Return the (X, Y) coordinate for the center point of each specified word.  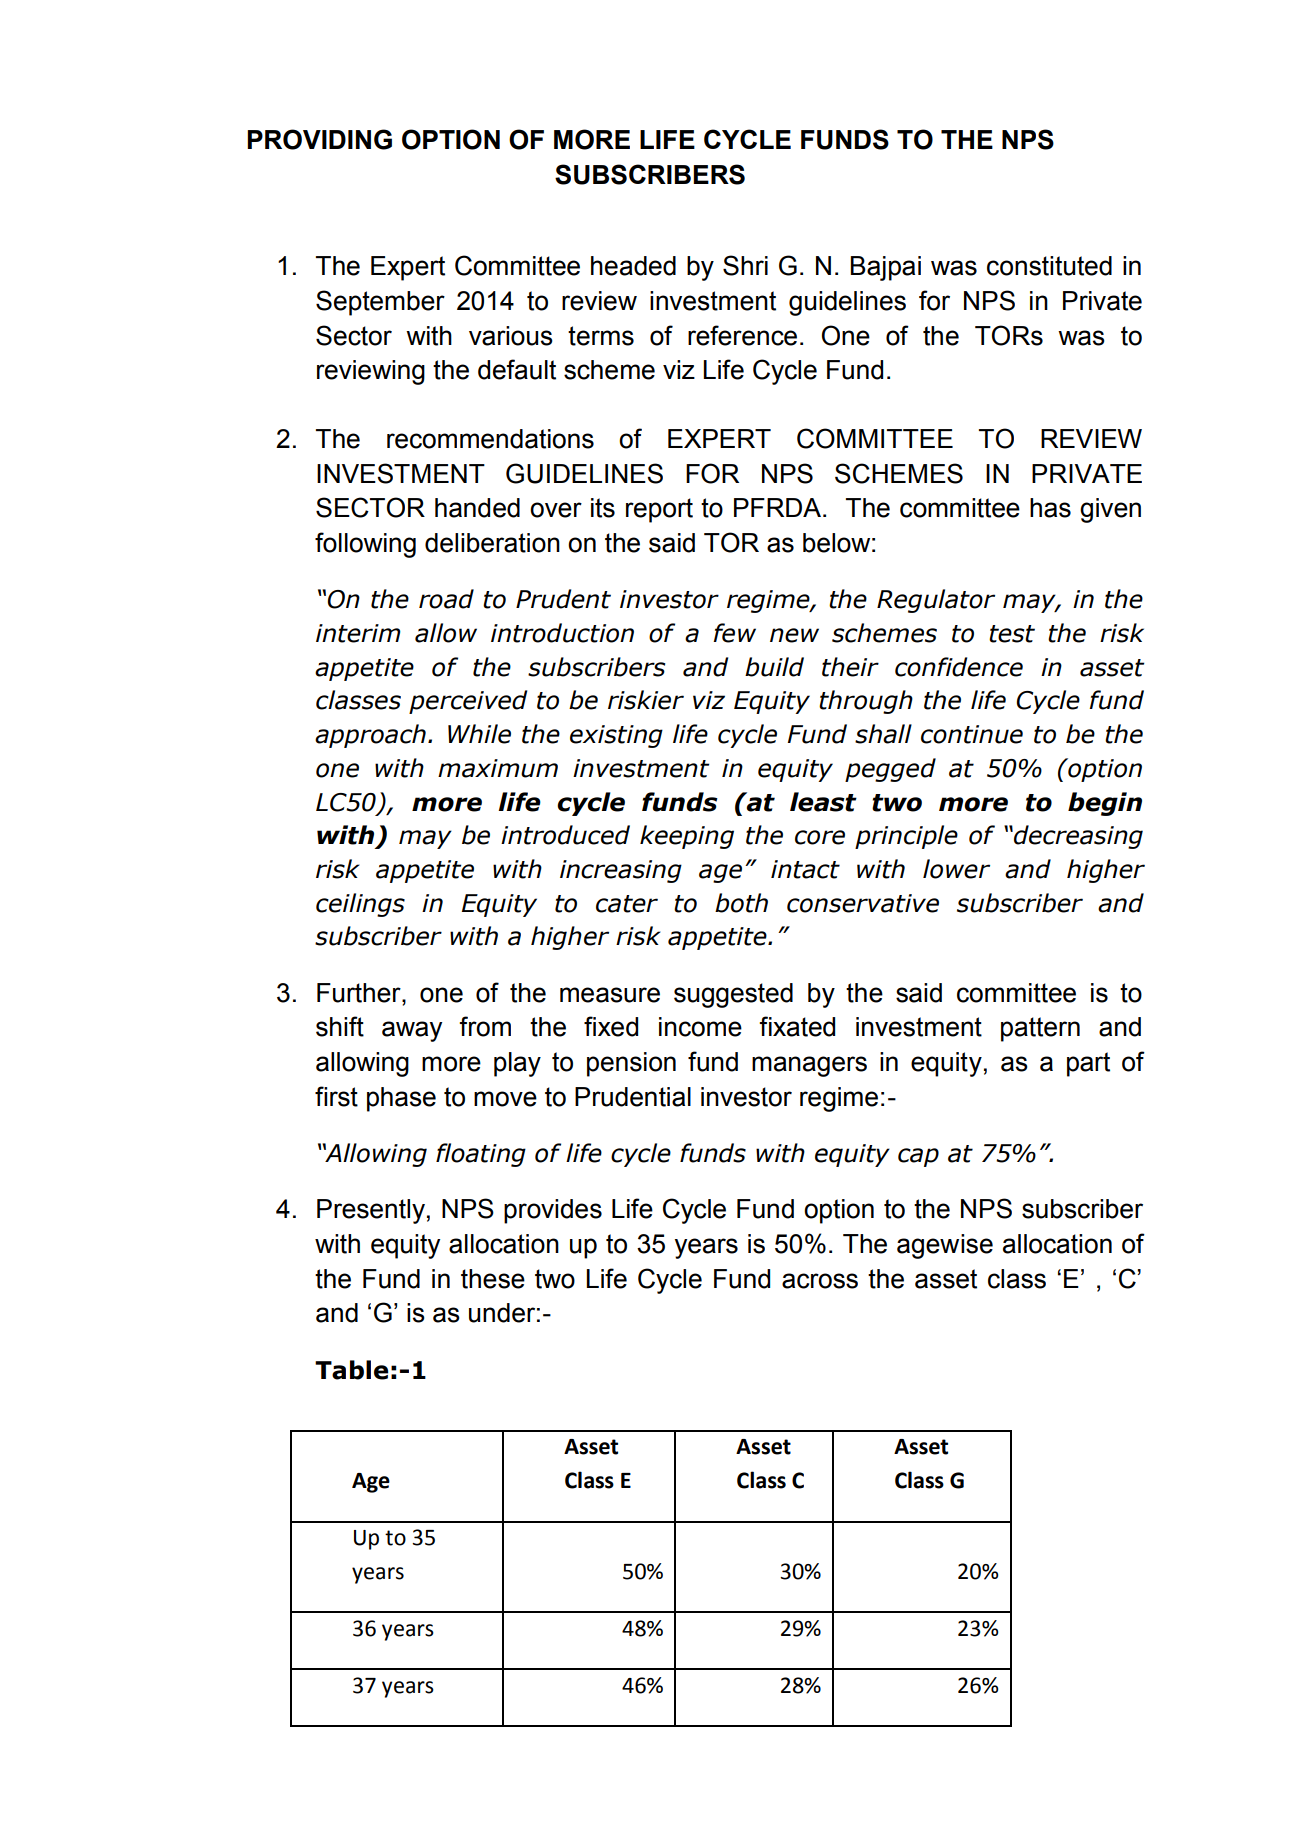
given (1110, 510)
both (741, 903)
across (820, 1281)
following (365, 545)
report (659, 510)
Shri (745, 265)
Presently (371, 1211)
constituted (1049, 266)
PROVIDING (319, 139)
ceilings (360, 905)
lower (956, 869)
